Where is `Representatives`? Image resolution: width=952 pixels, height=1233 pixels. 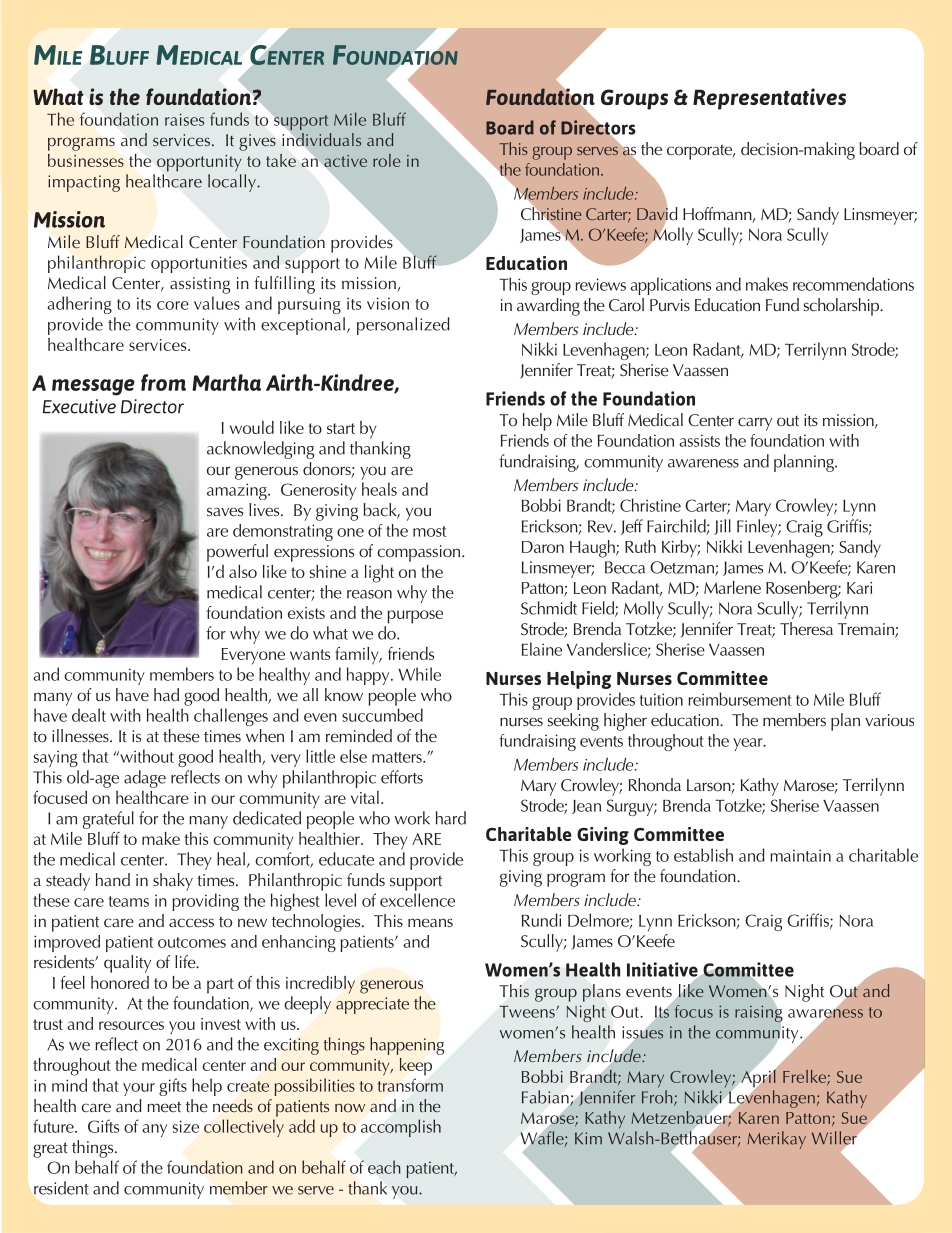 Representatives is located at coordinates (769, 99).
